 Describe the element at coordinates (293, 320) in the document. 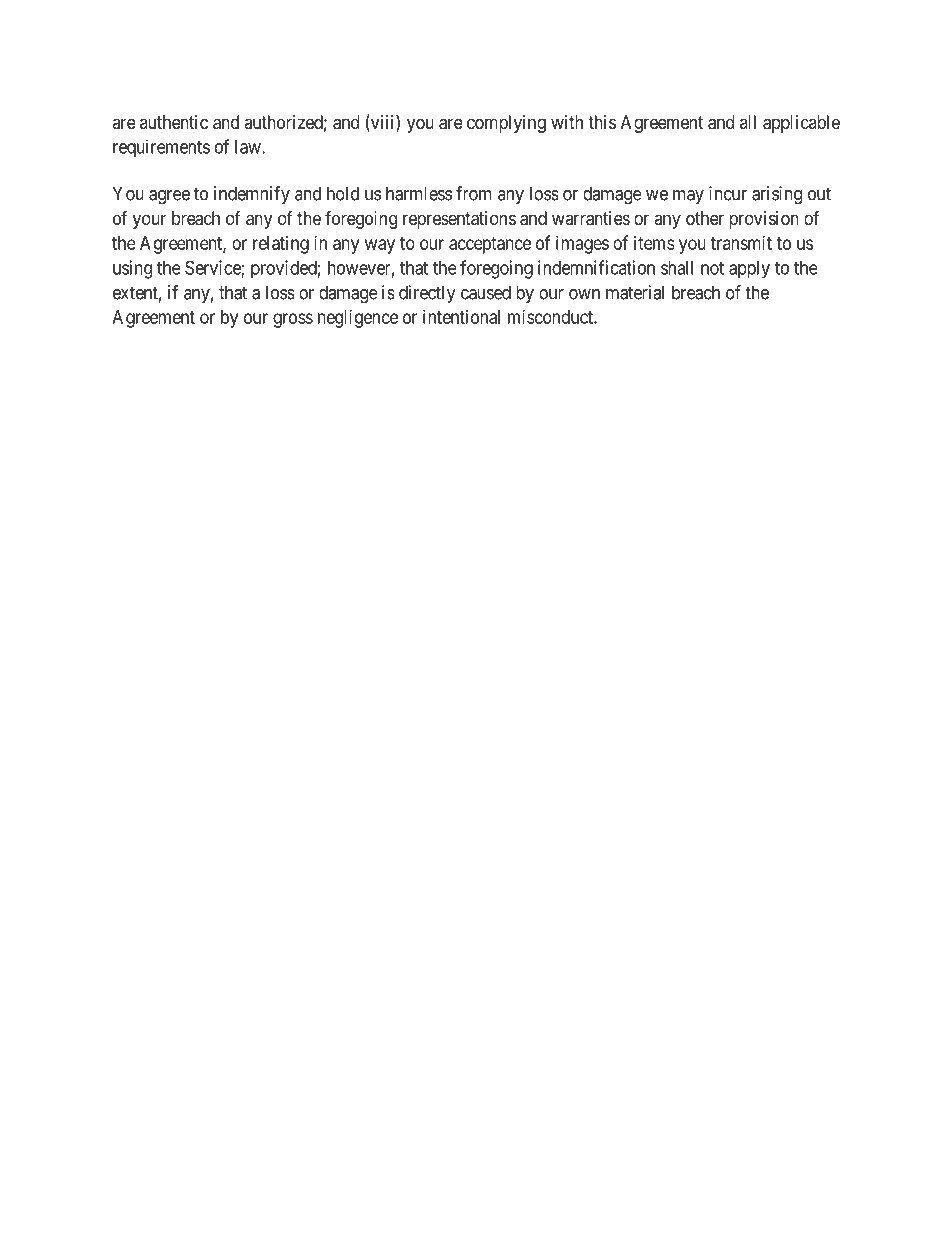

I see `gross` at that location.
